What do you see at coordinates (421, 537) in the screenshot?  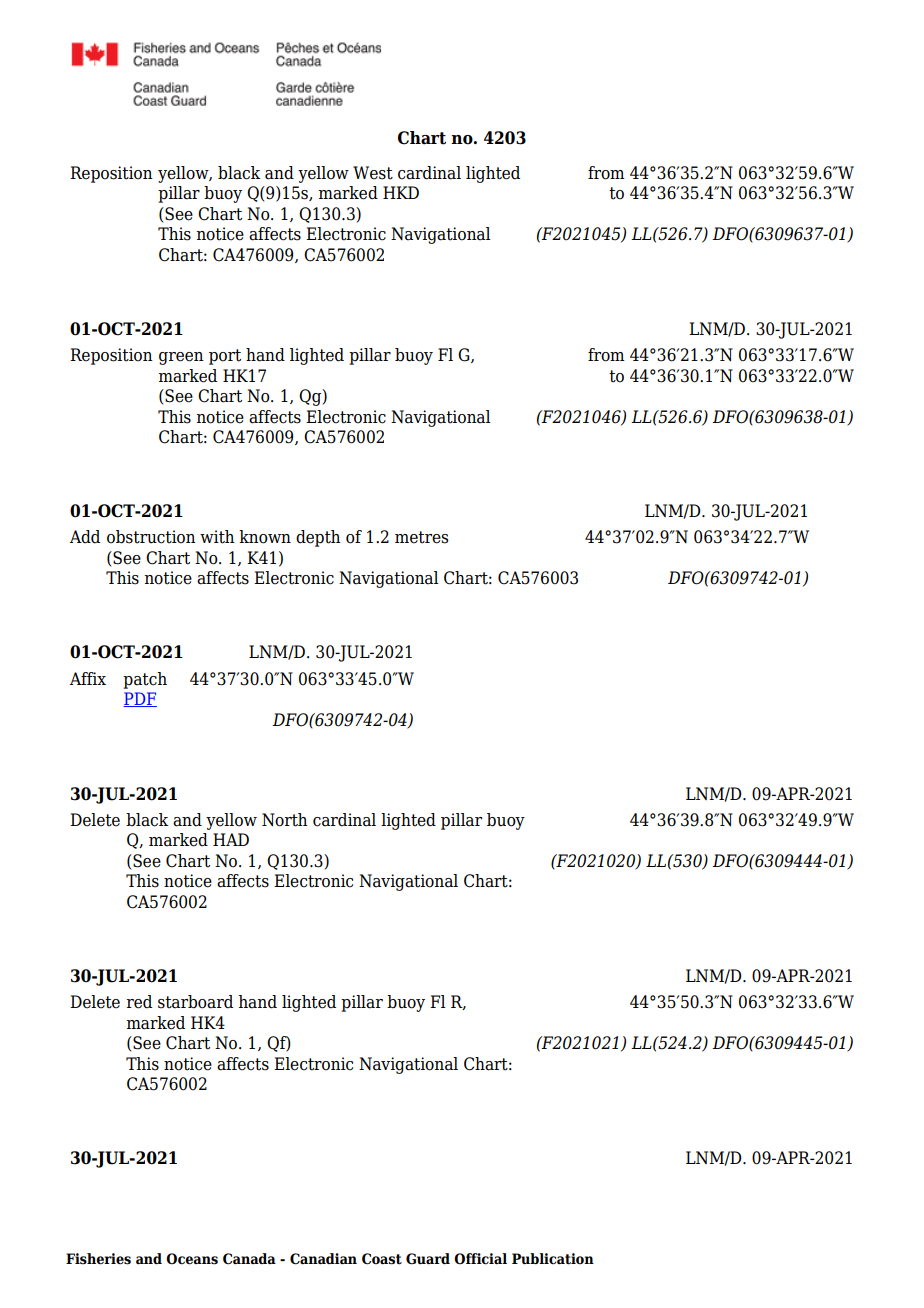 I see `metres` at bounding box center [421, 537].
